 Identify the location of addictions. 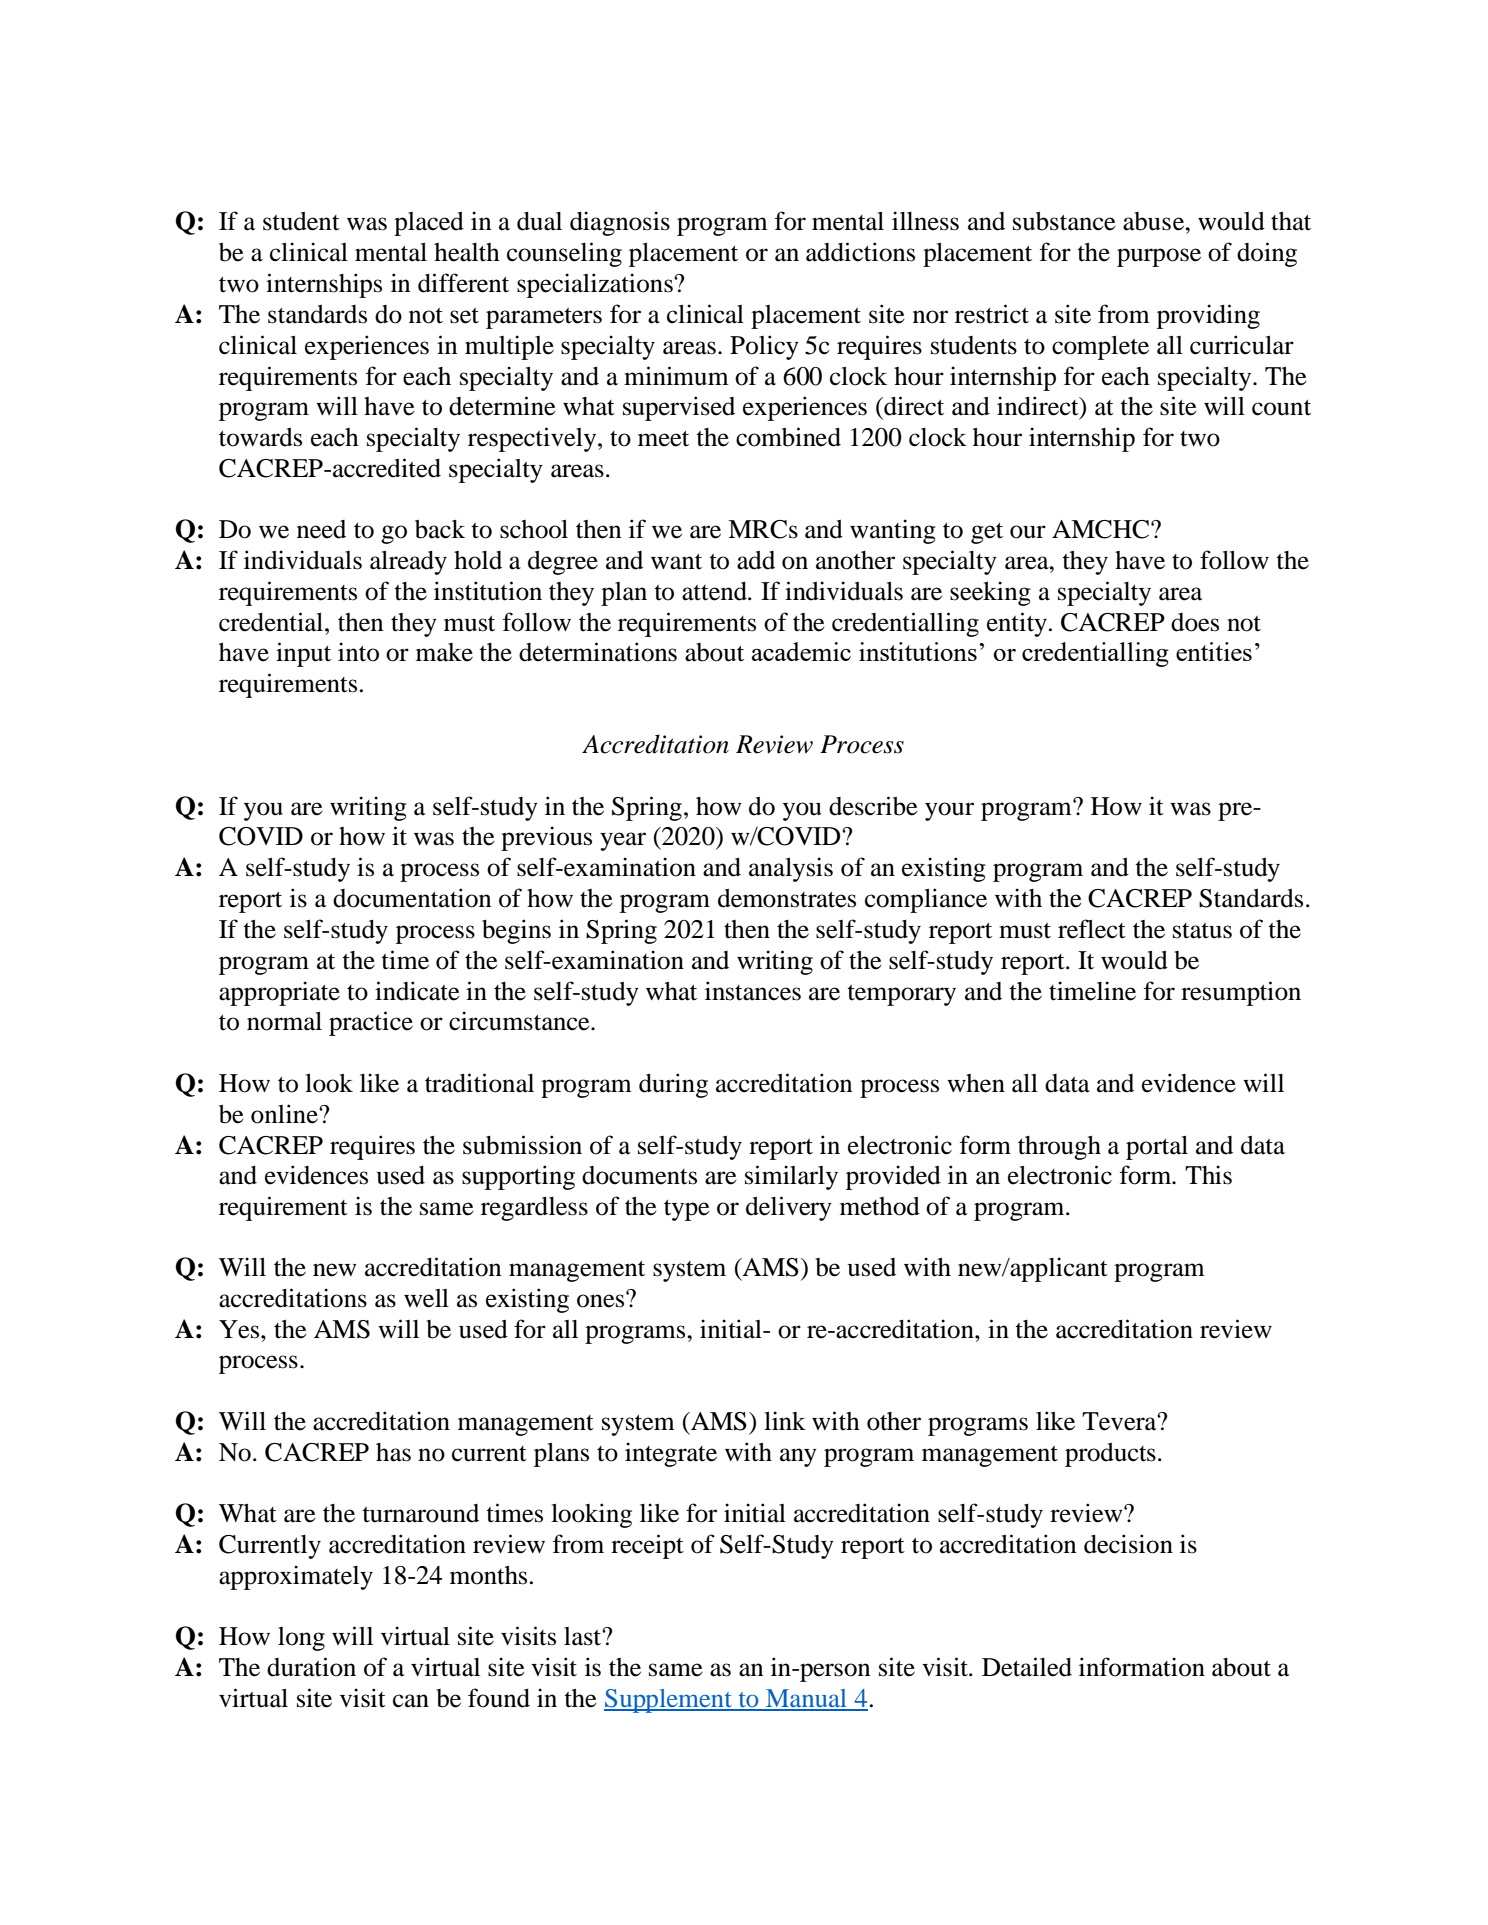
(860, 252).
